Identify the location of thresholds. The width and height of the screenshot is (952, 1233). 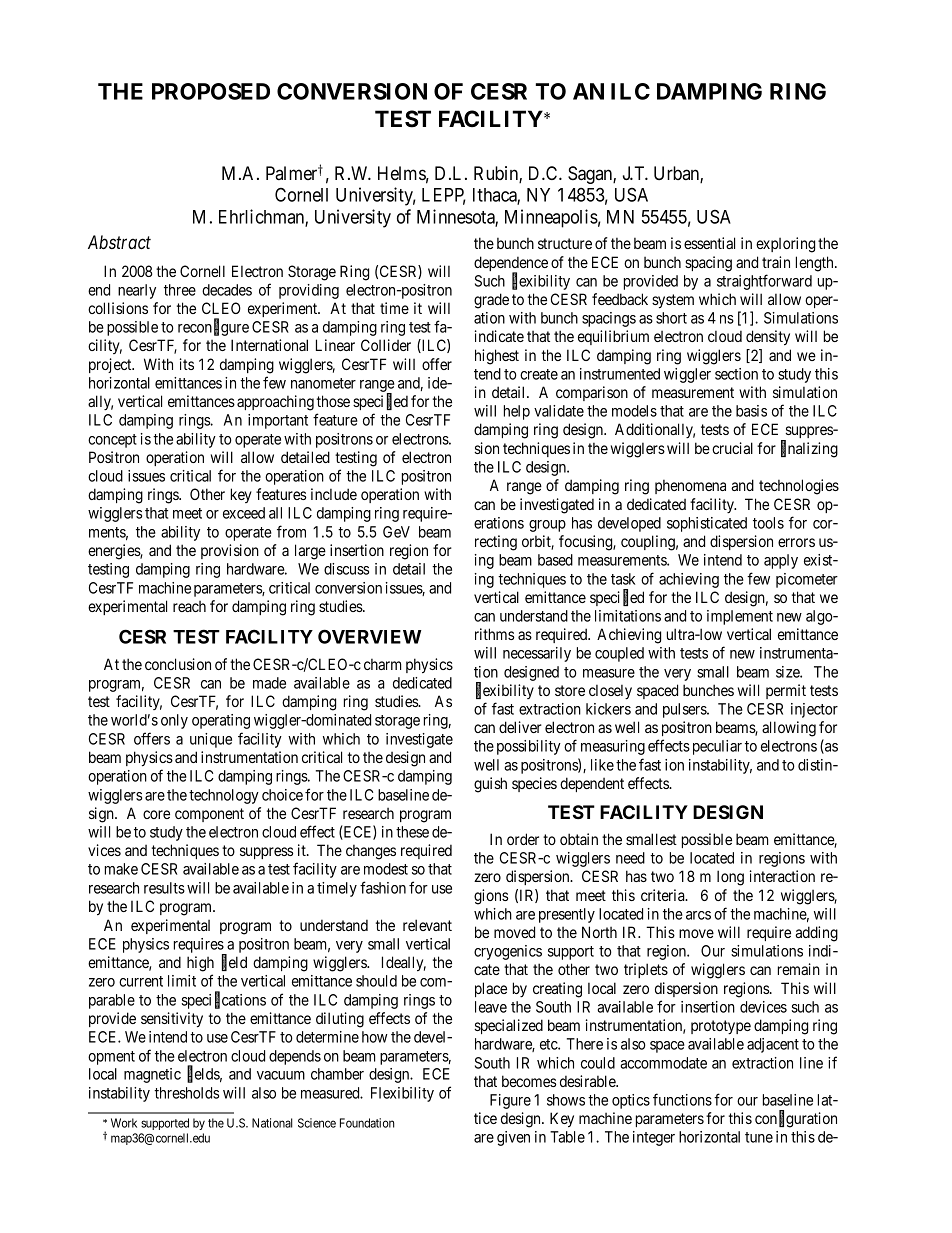
(186, 1093).
